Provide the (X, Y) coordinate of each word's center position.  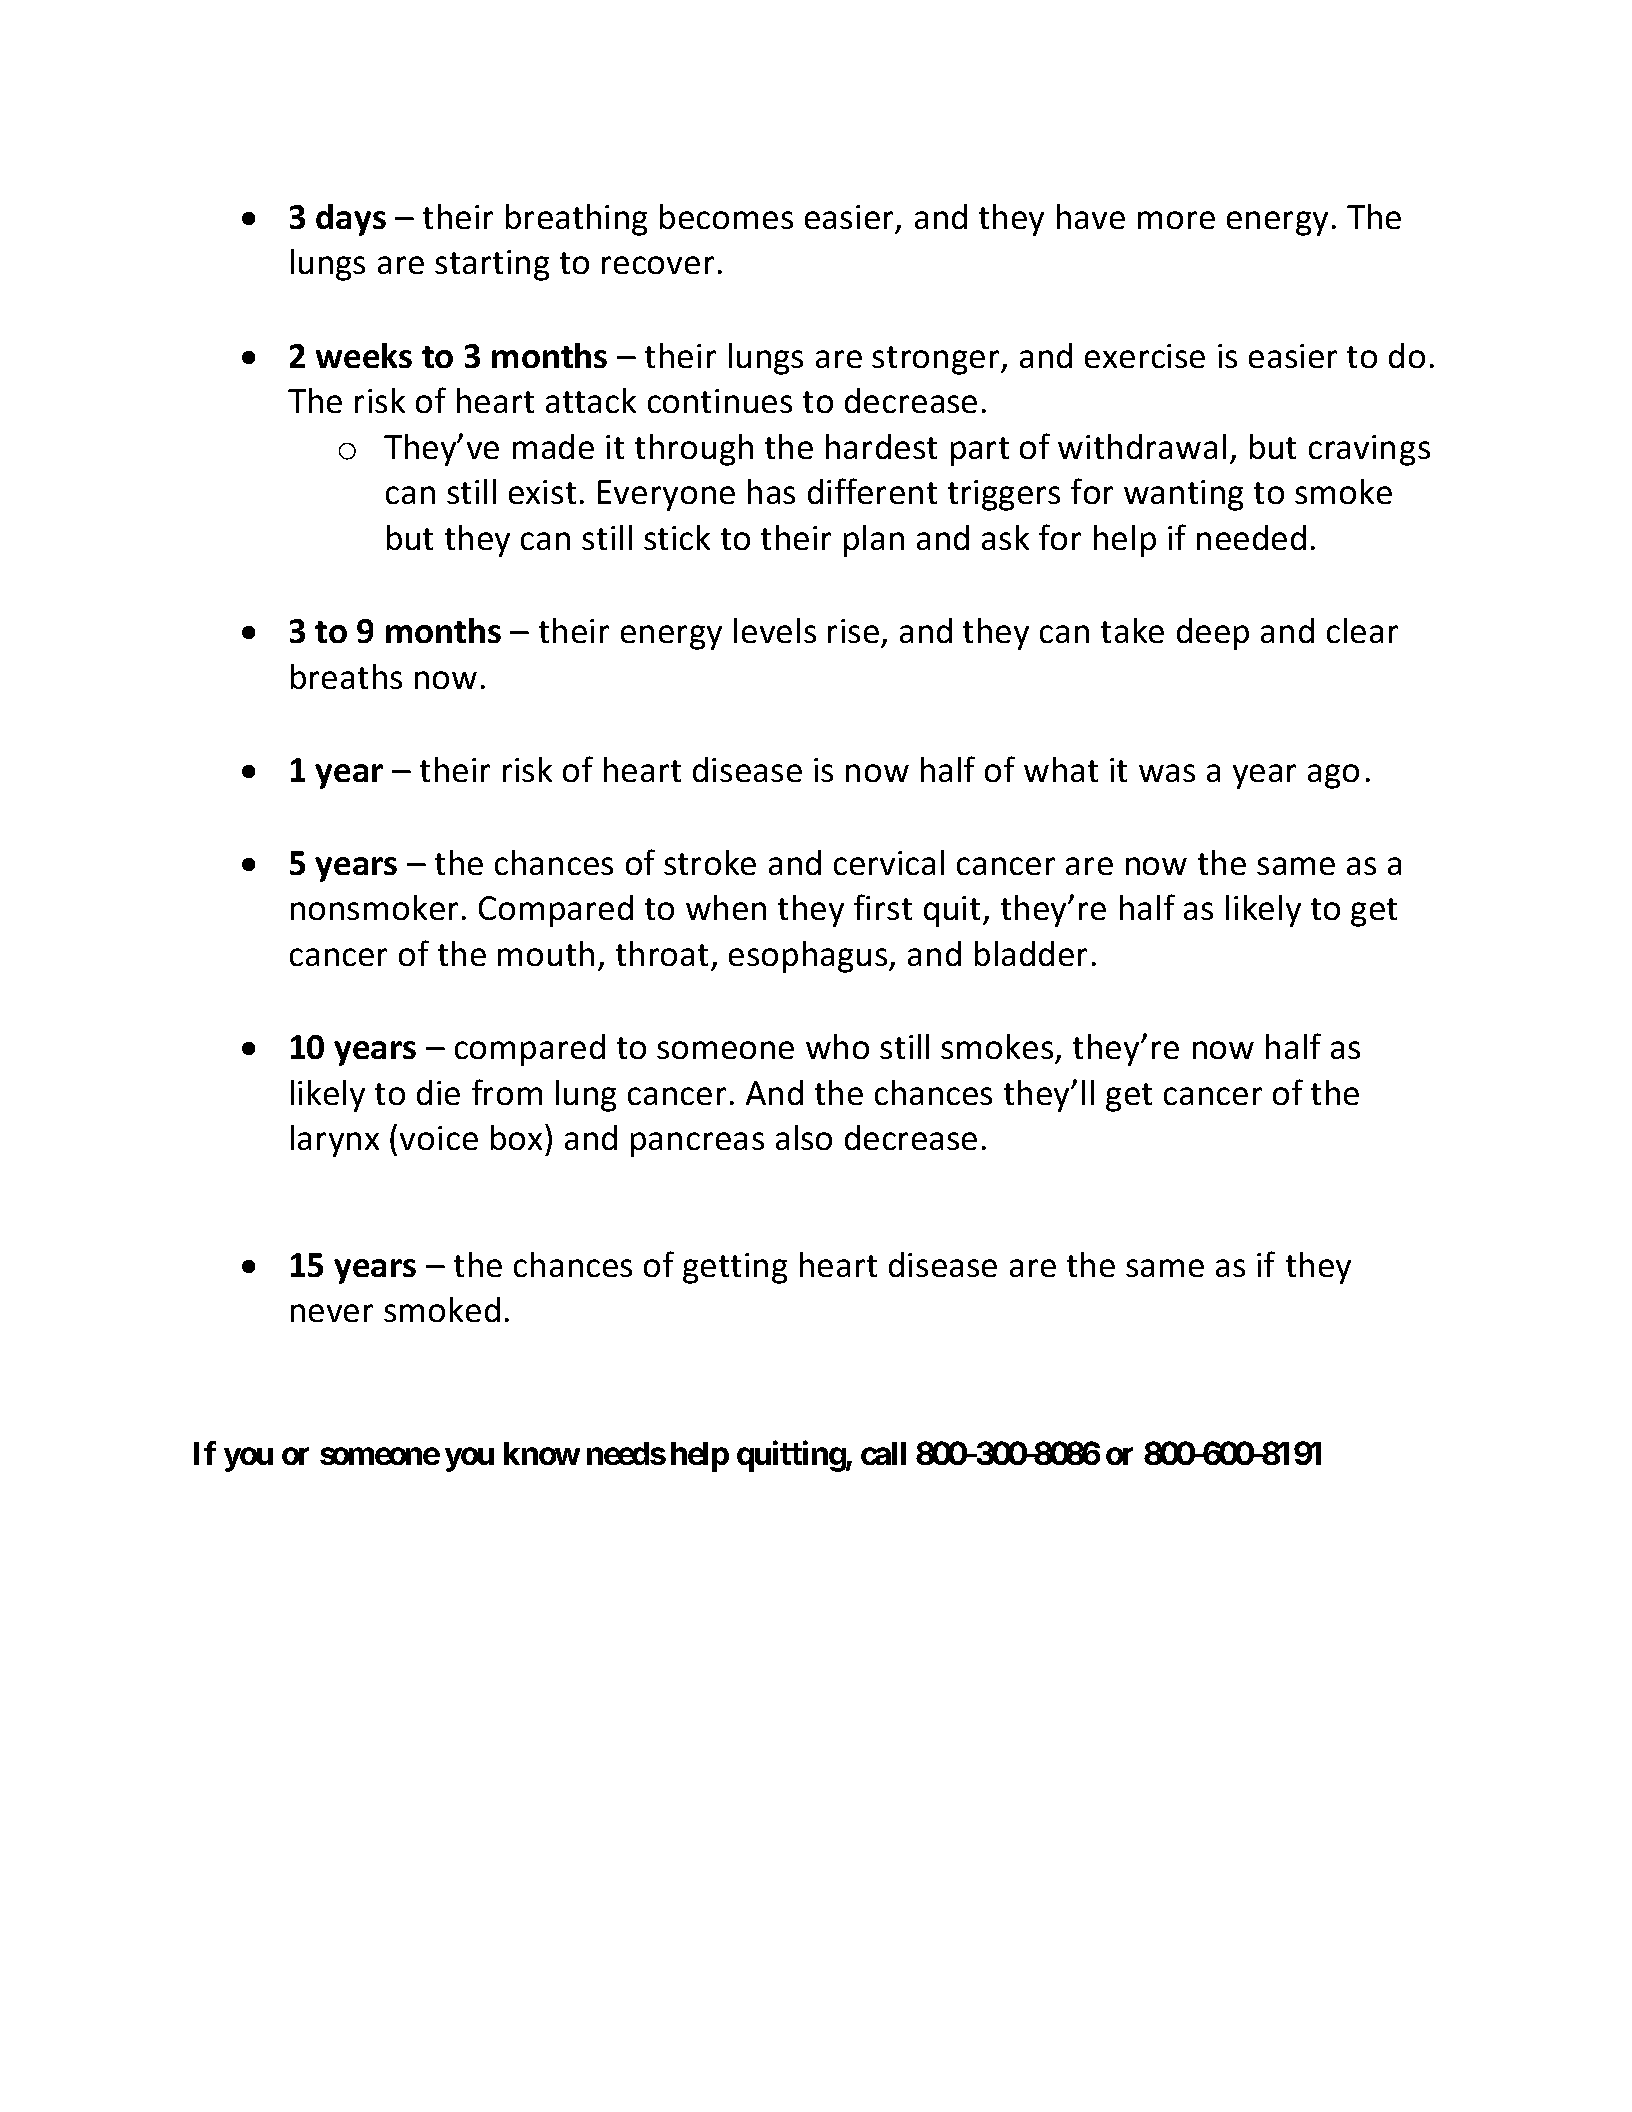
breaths (346, 676)
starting (492, 265)
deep (1213, 634)
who (837, 1046)
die (438, 1092)
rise (853, 631)
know (542, 1453)
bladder (1031, 953)
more (1176, 220)
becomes (726, 216)
